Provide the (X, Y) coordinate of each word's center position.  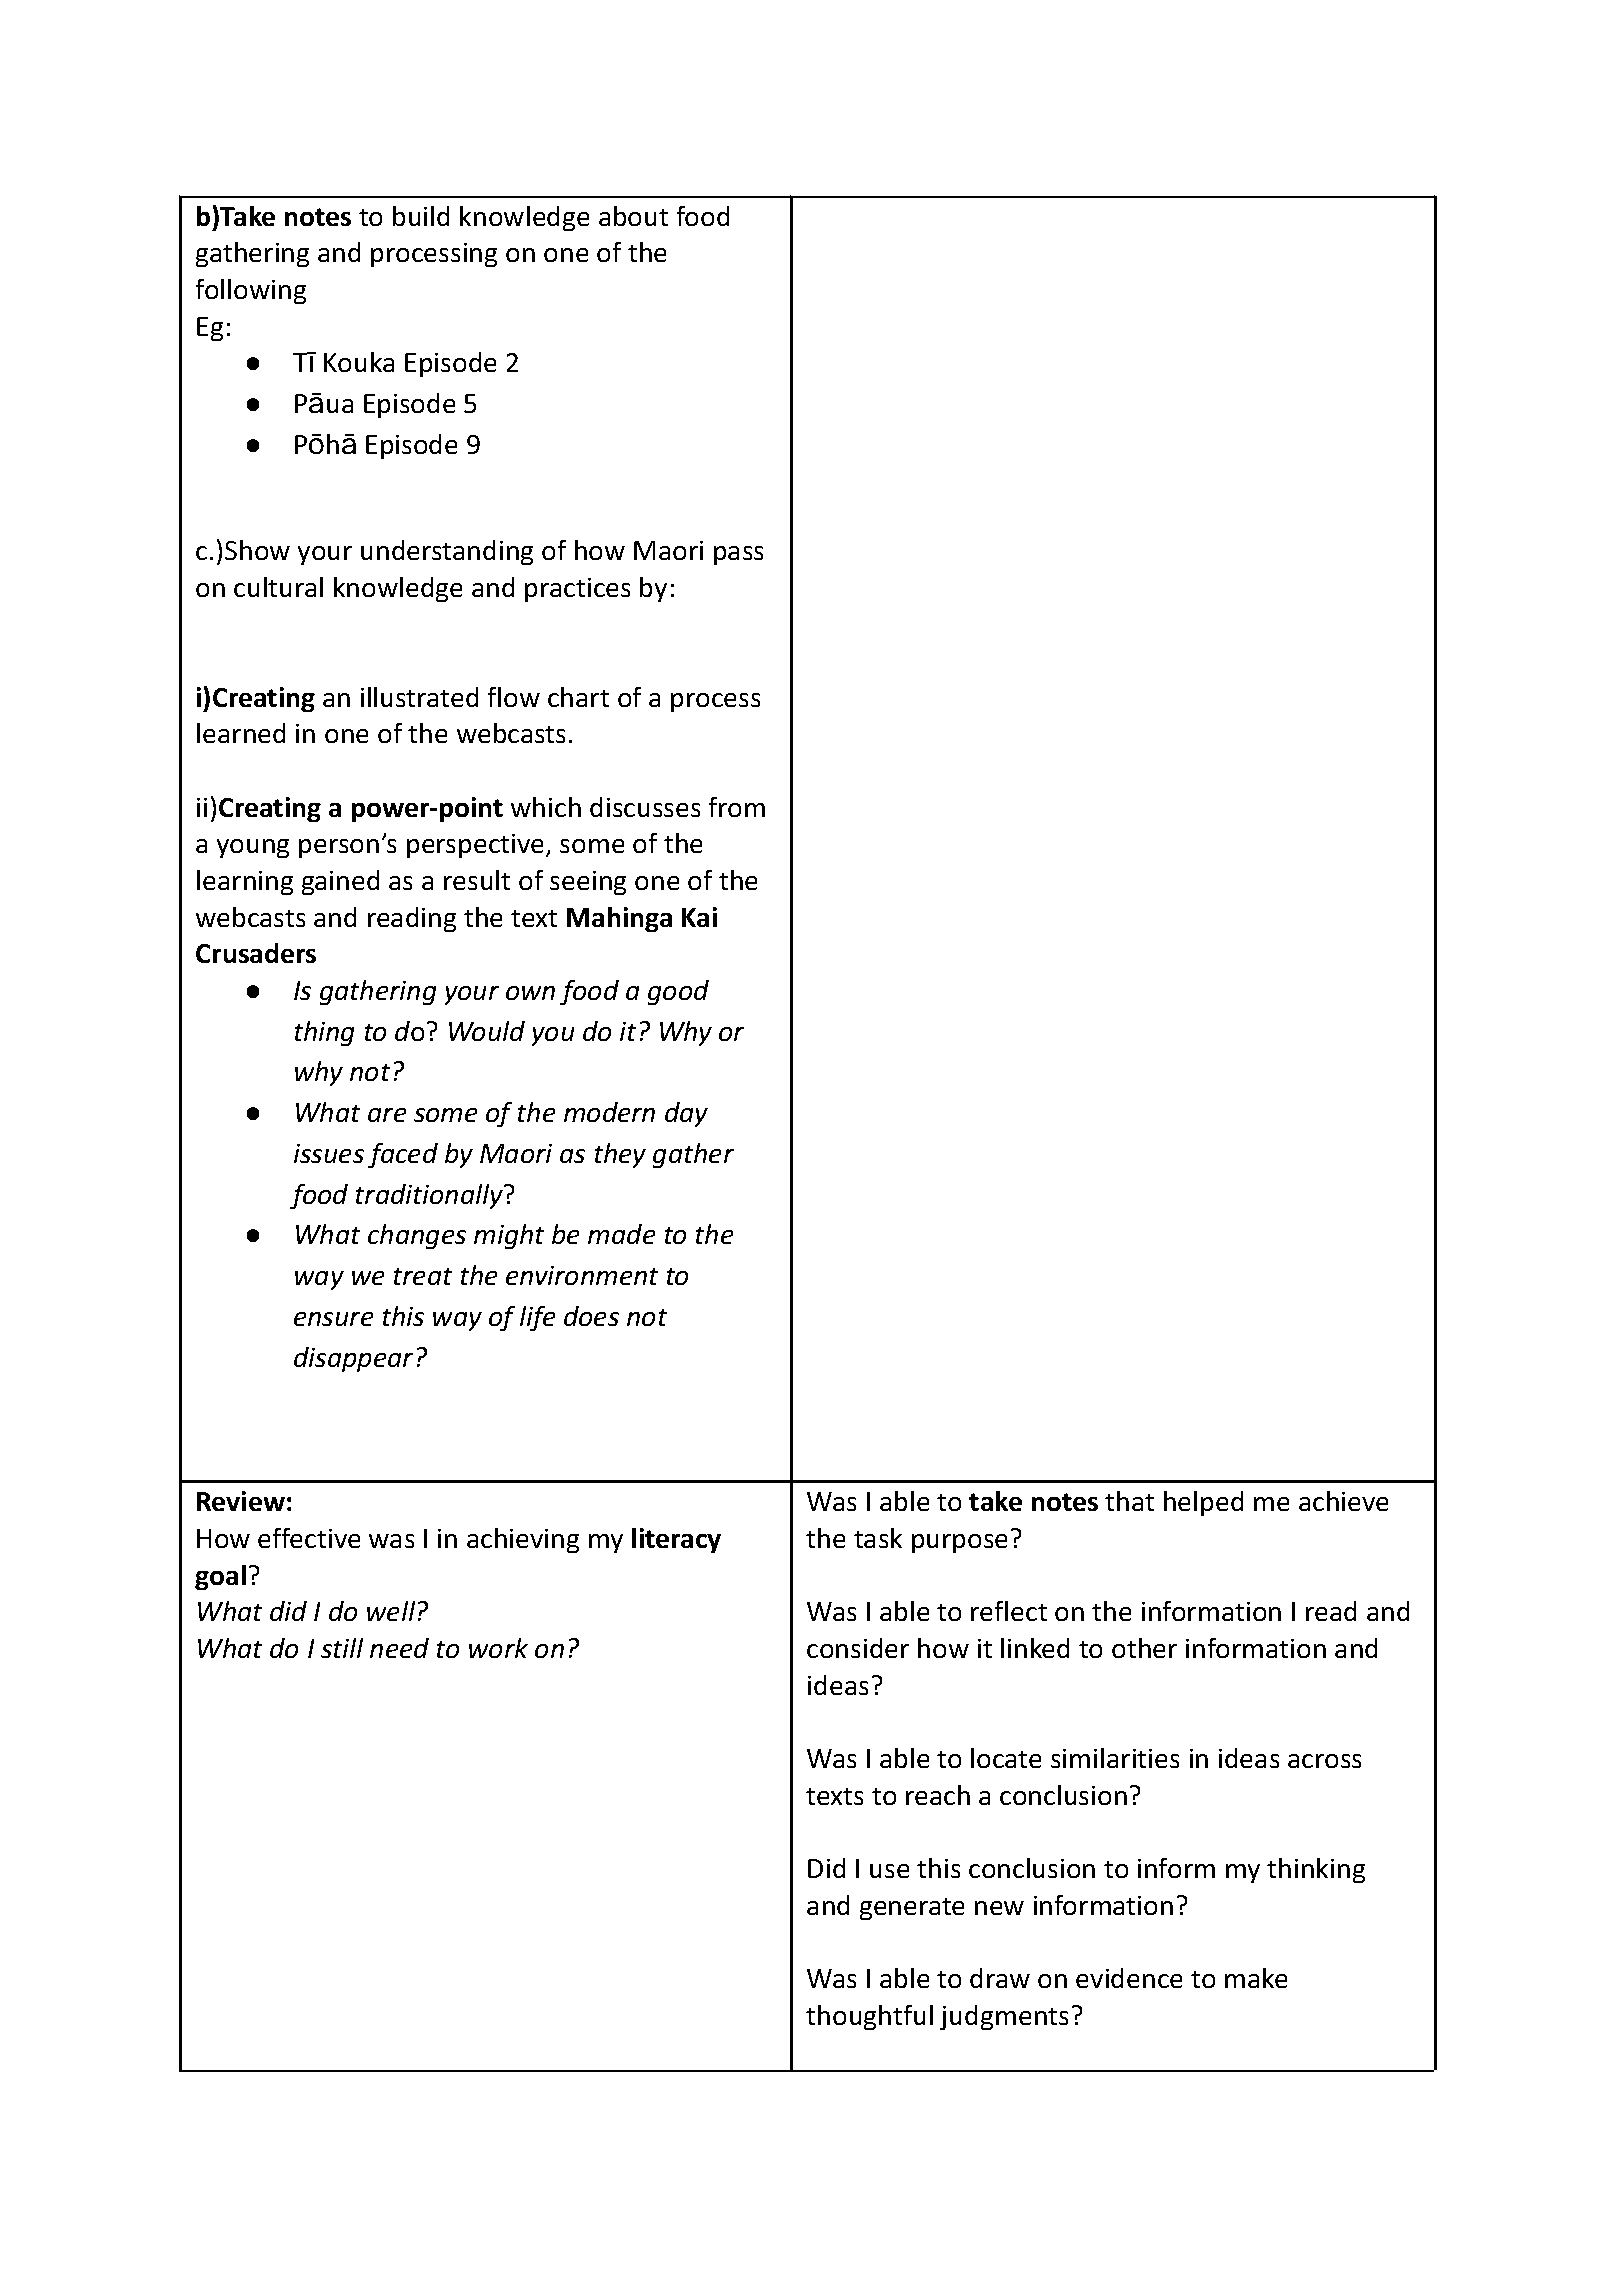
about (633, 216)
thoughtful (869, 2017)
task (878, 1538)
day (686, 1114)
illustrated (419, 697)
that (1129, 1501)
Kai (699, 917)
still (342, 1648)
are (387, 1115)
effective (309, 1538)
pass (738, 555)
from (737, 807)
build (421, 216)
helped (1203, 1503)
